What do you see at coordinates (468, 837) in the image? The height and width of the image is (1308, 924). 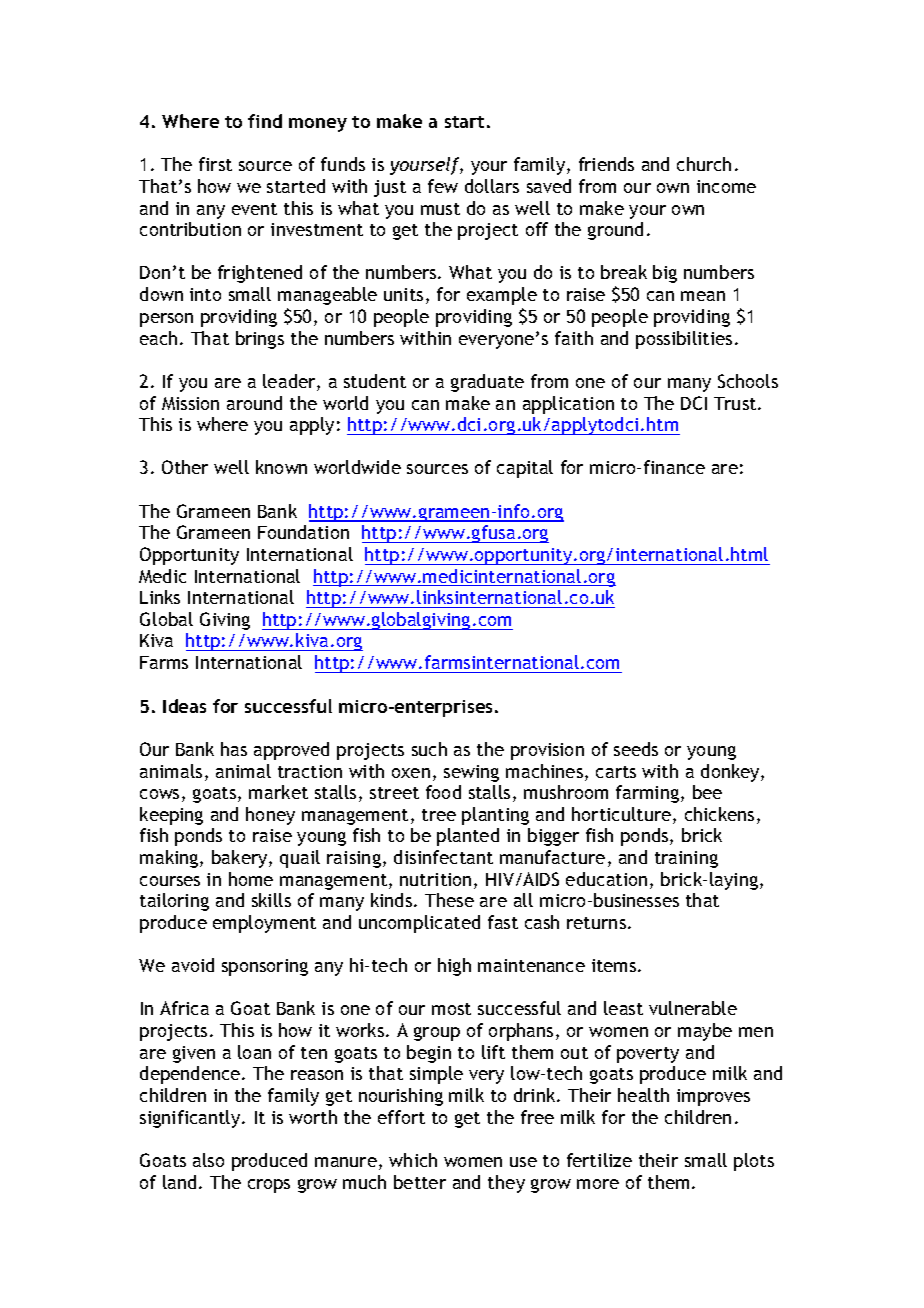 I see `planted` at bounding box center [468, 837].
